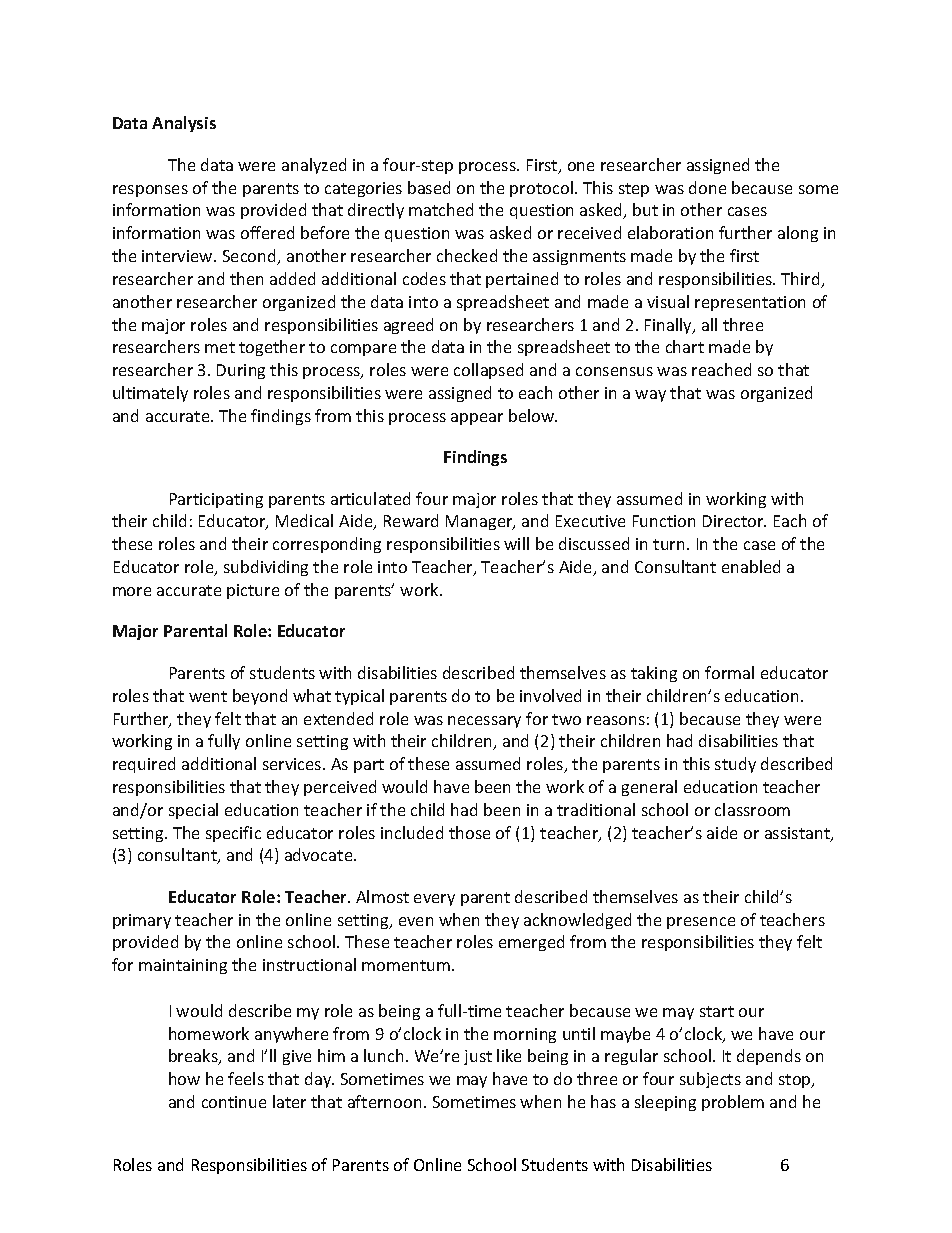  Describe the element at coordinates (253, 591) in the screenshot. I see `picture` at that location.
